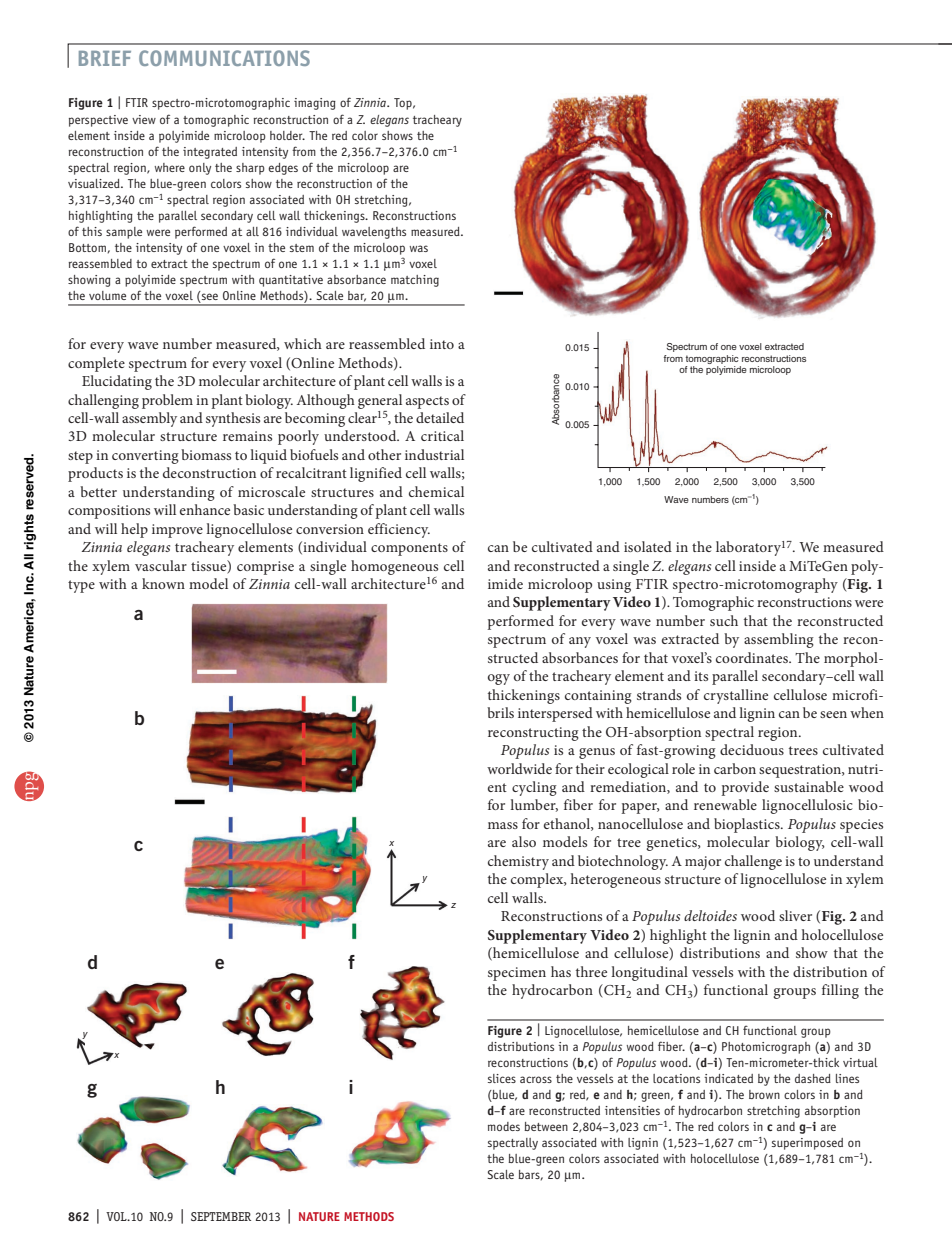 The image size is (952, 1256). What do you see at coordinates (779, 640) in the image?
I see `assembling` at bounding box center [779, 640].
